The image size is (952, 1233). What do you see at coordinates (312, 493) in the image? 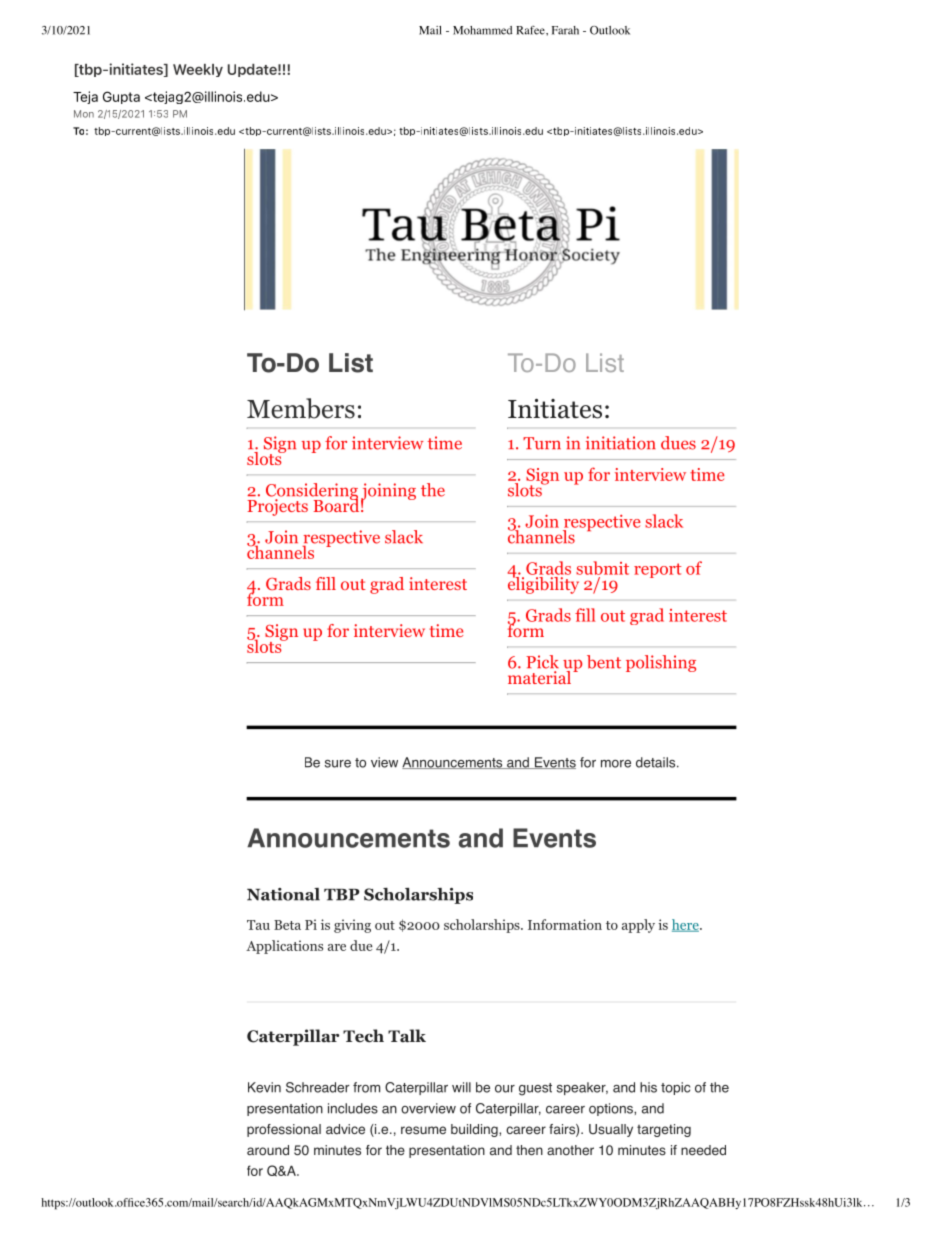
I see `Considering` at bounding box center [312, 493].
